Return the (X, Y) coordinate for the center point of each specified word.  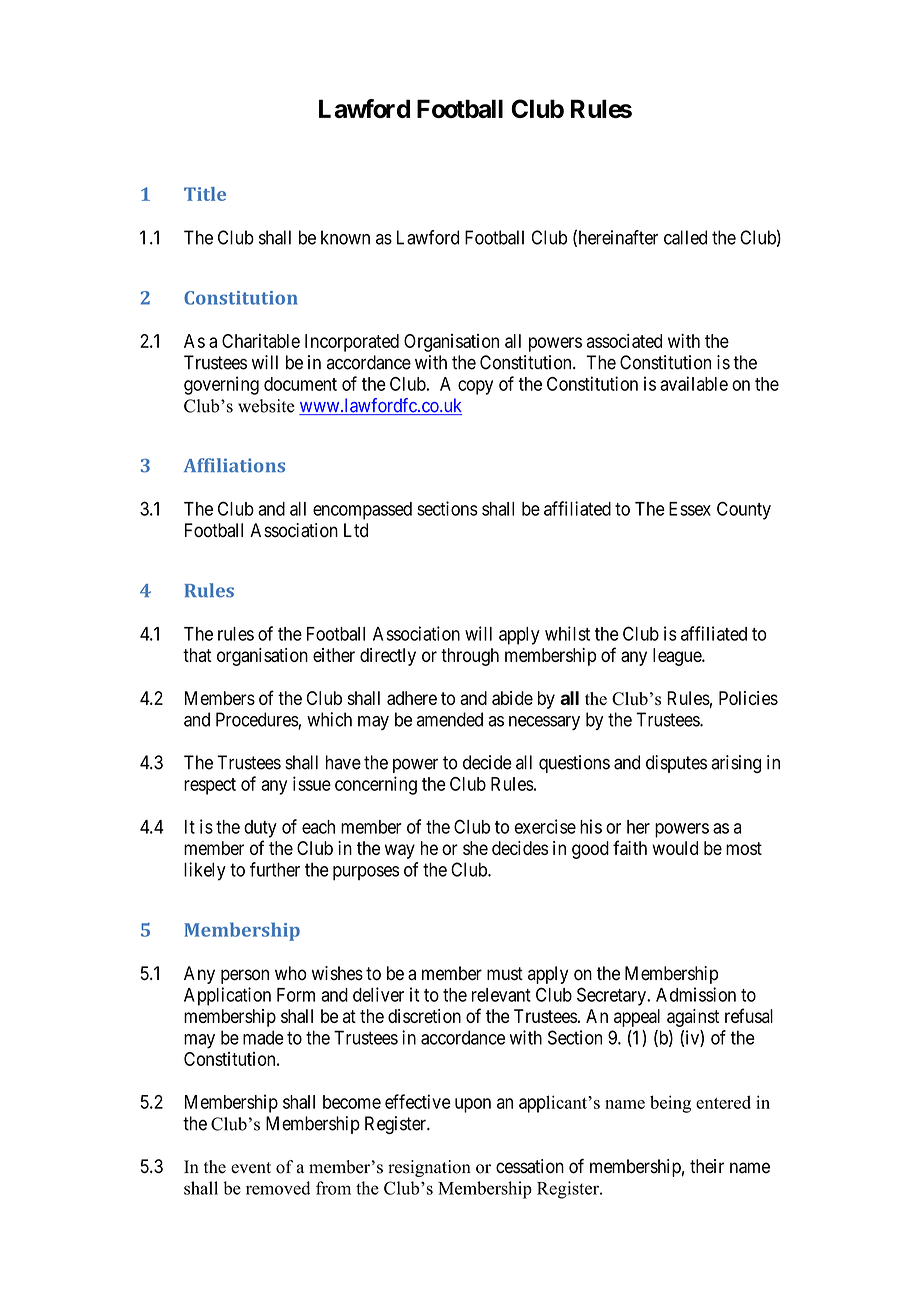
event (251, 1168)
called (685, 237)
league (678, 657)
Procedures (257, 720)
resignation (429, 1168)
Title (205, 194)
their (707, 1166)
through (470, 657)
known (345, 237)
